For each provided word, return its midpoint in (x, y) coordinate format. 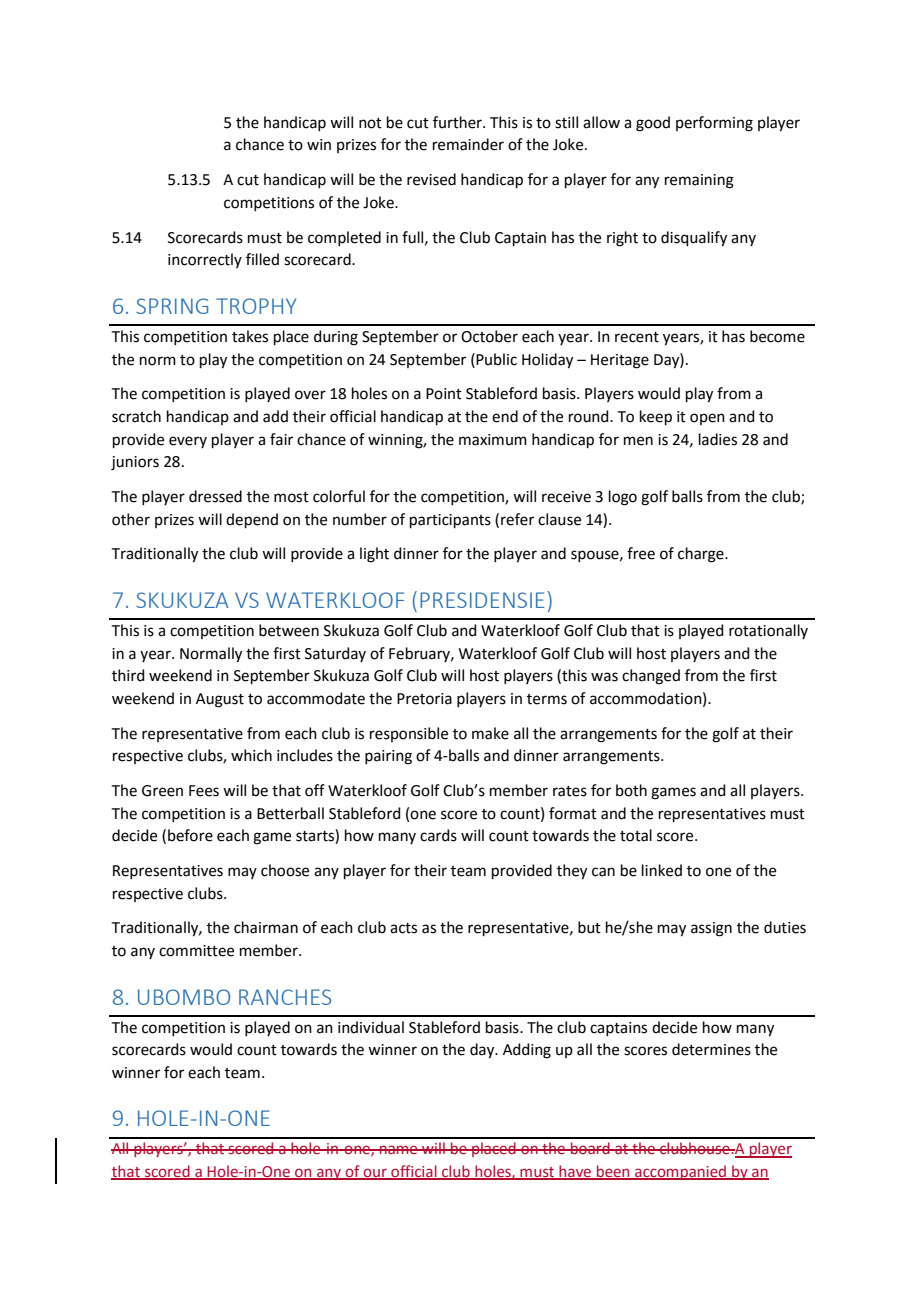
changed (651, 677)
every (188, 442)
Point (444, 394)
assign (711, 929)
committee (196, 951)
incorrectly (205, 260)
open (707, 419)
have (575, 1172)
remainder (468, 144)
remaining (699, 181)
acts (403, 928)
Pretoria (424, 699)
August (220, 700)
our (375, 1173)
